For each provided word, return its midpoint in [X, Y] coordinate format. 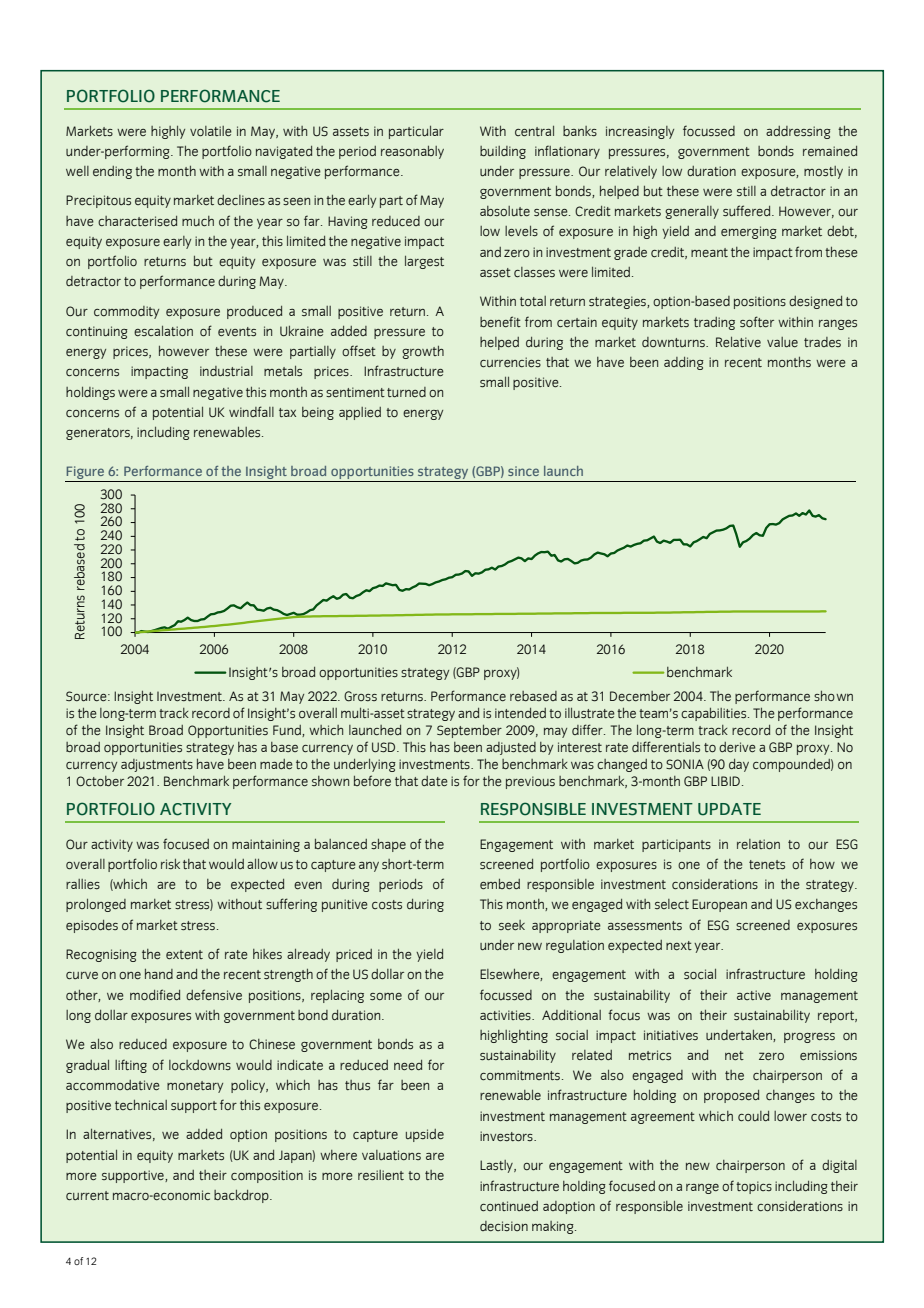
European [719, 905]
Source [87, 696]
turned [406, 392]
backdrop [242, 1196]
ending [112, 172]
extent [184, 954]
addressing [798, 132]
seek [512, 925]
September [469, 731]
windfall [251, 411]
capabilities [715, 714]
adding [684, 363]
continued [509, 1206]
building [503, 152]
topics [754, 1187]
